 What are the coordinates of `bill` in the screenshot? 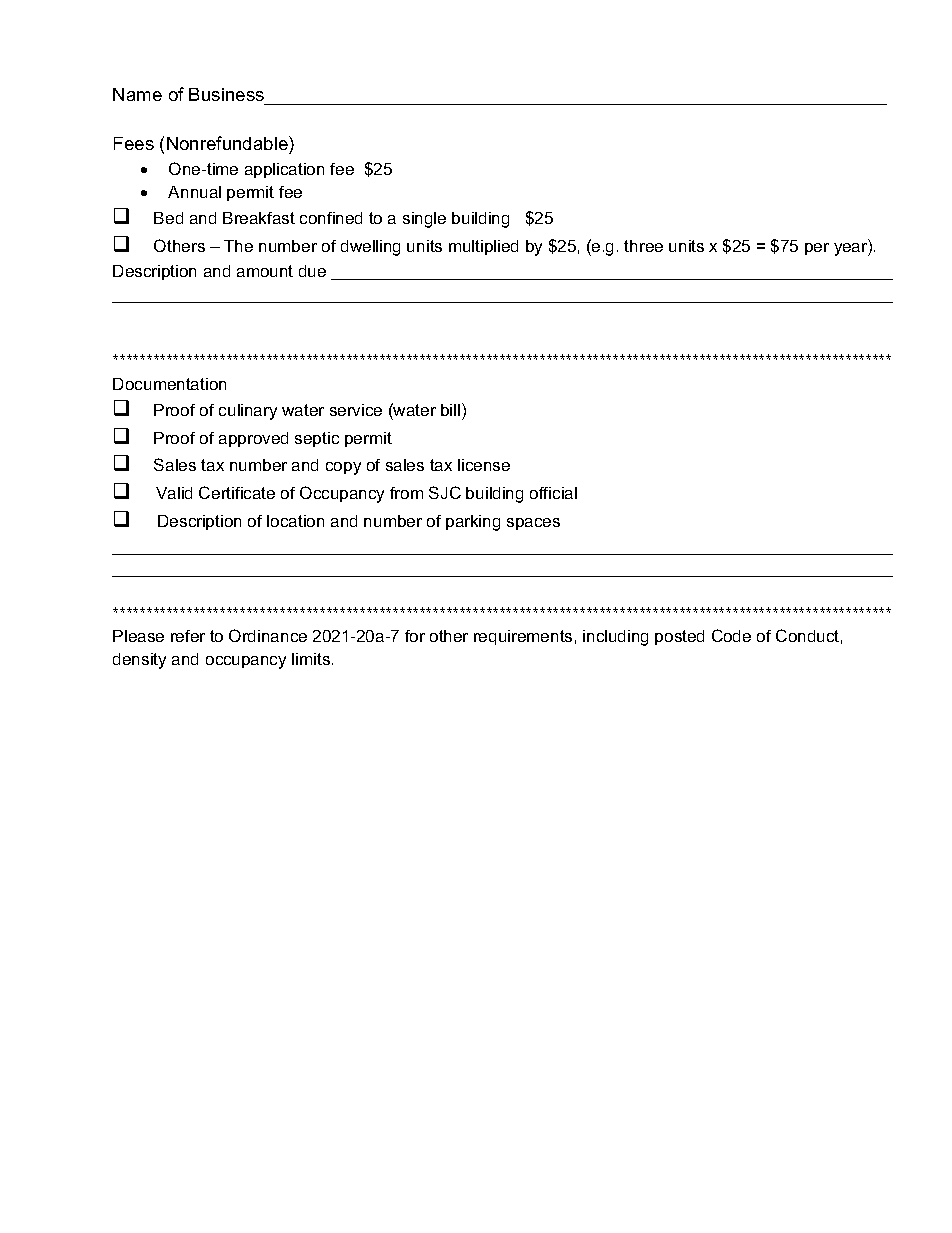 It's located at (450, 410).
